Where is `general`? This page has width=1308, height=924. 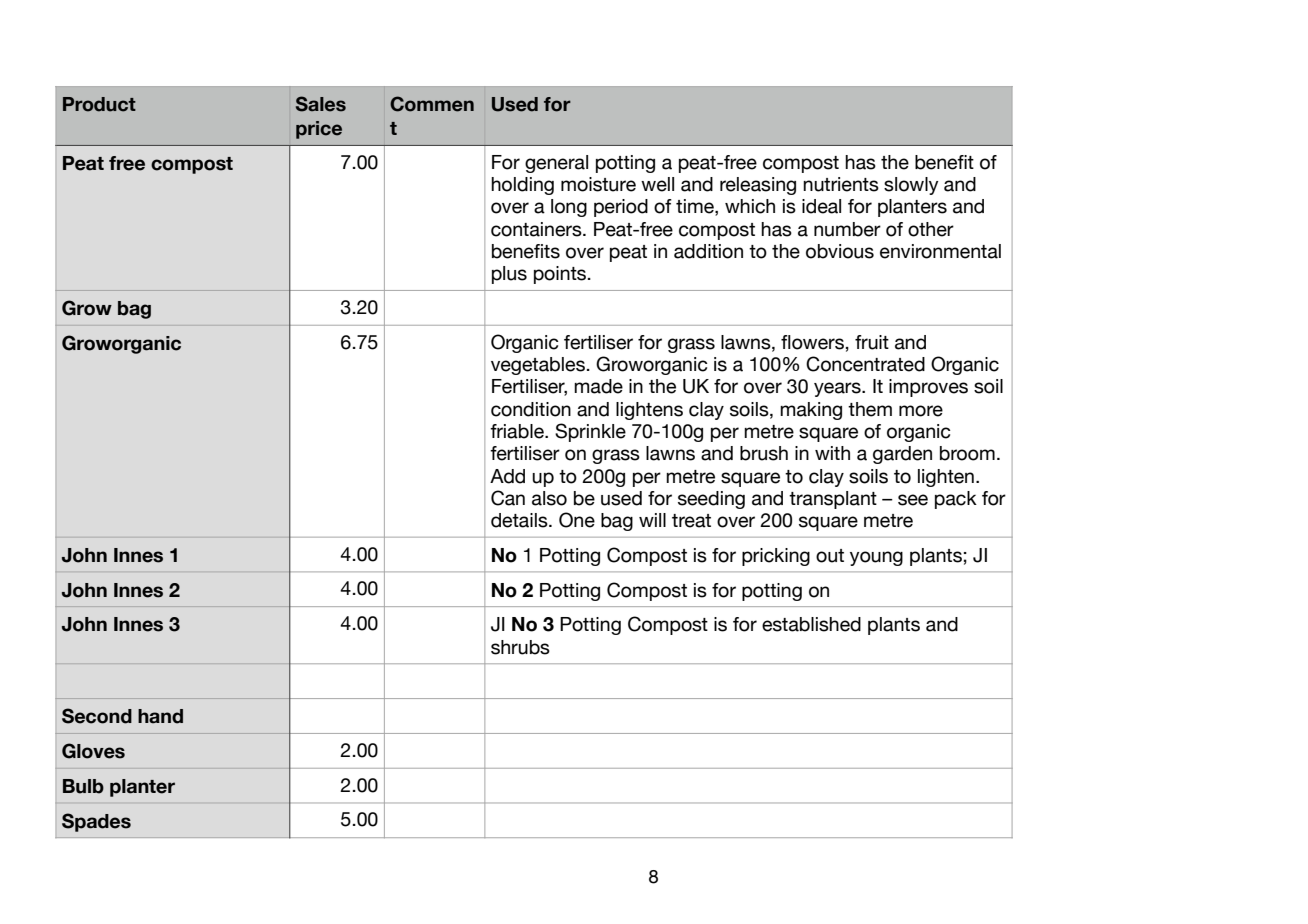
general is located at coordinates (556, 164).
